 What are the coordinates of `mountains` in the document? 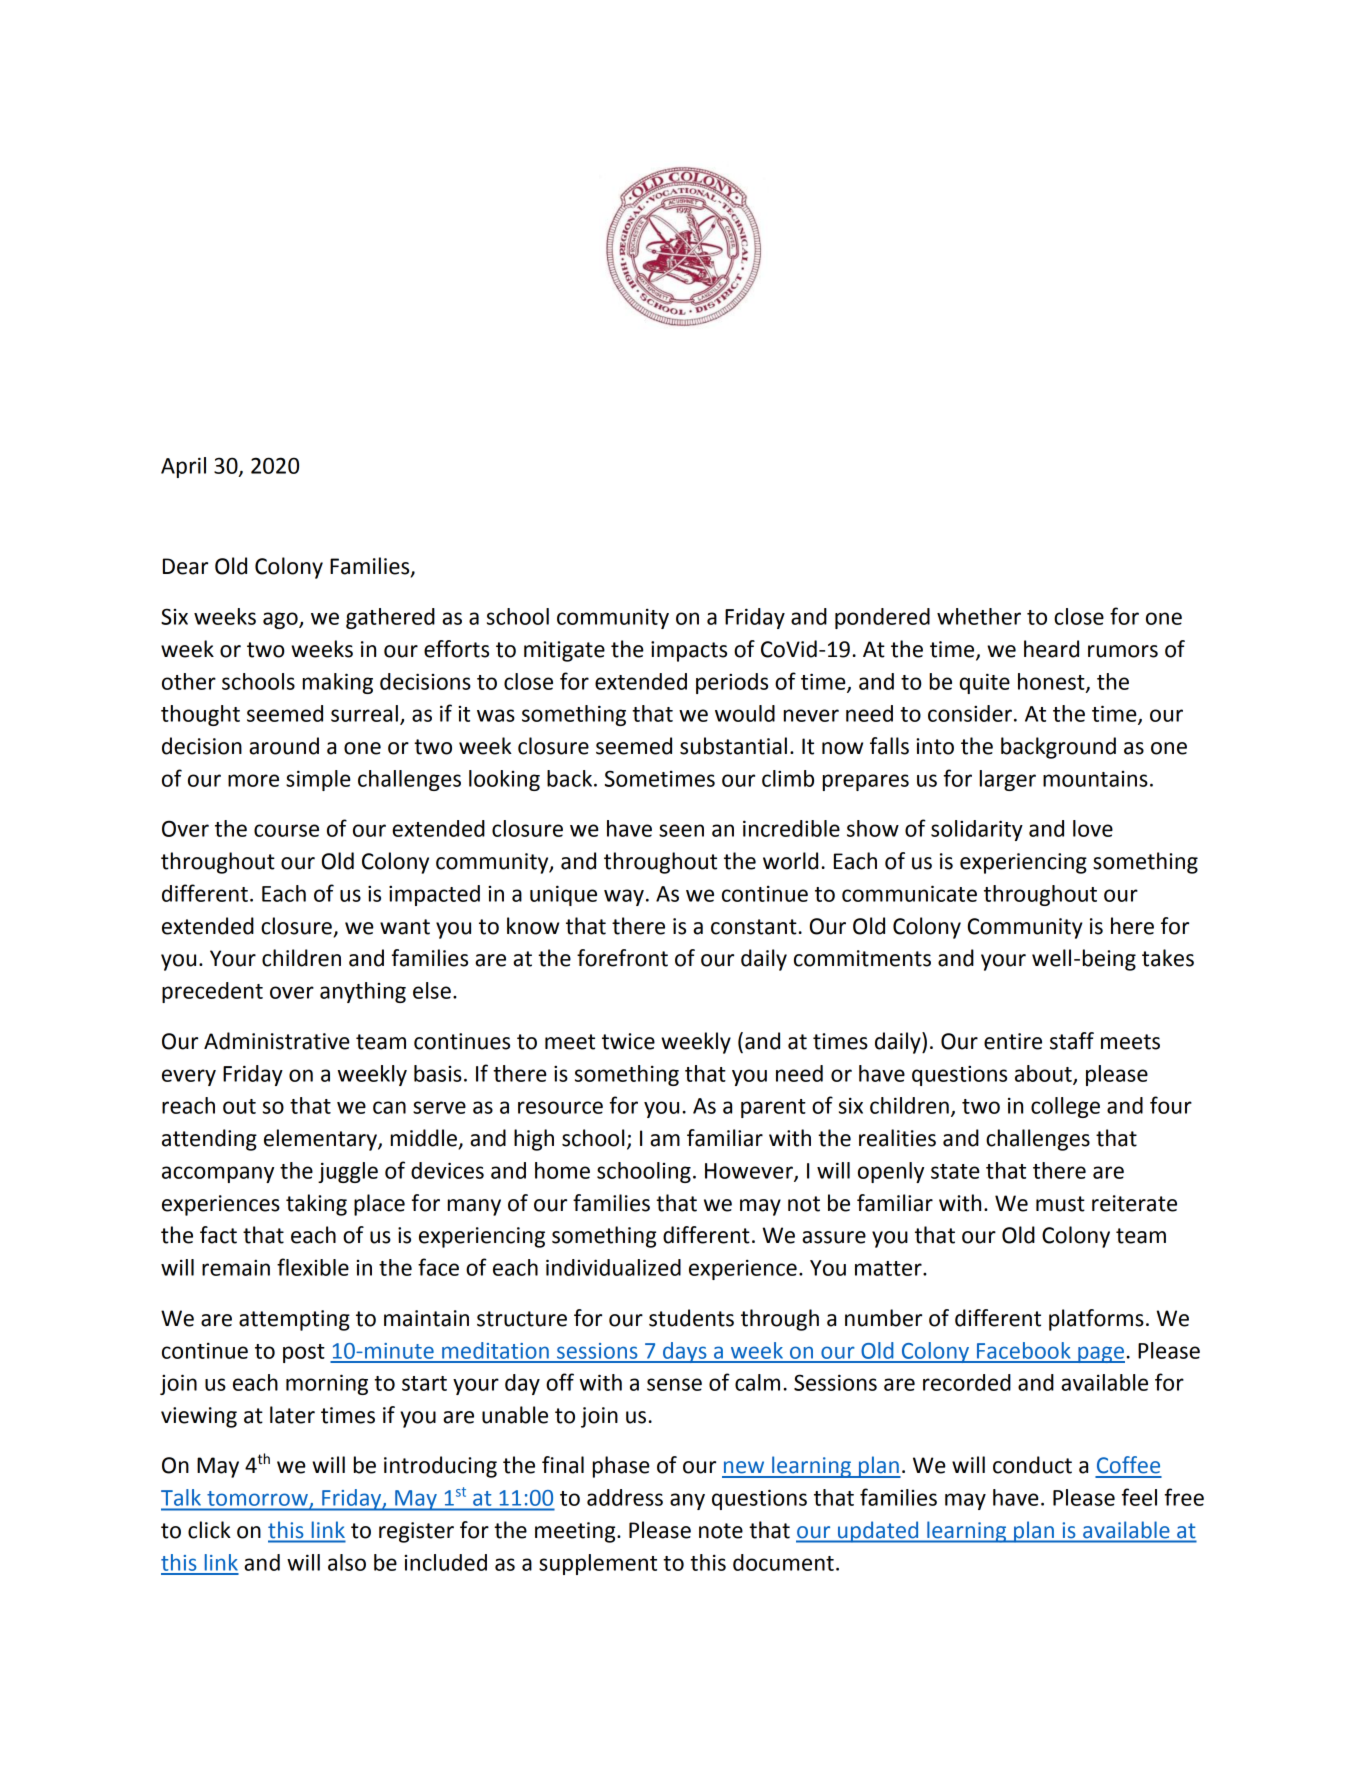 It's located at (1095, 779).
